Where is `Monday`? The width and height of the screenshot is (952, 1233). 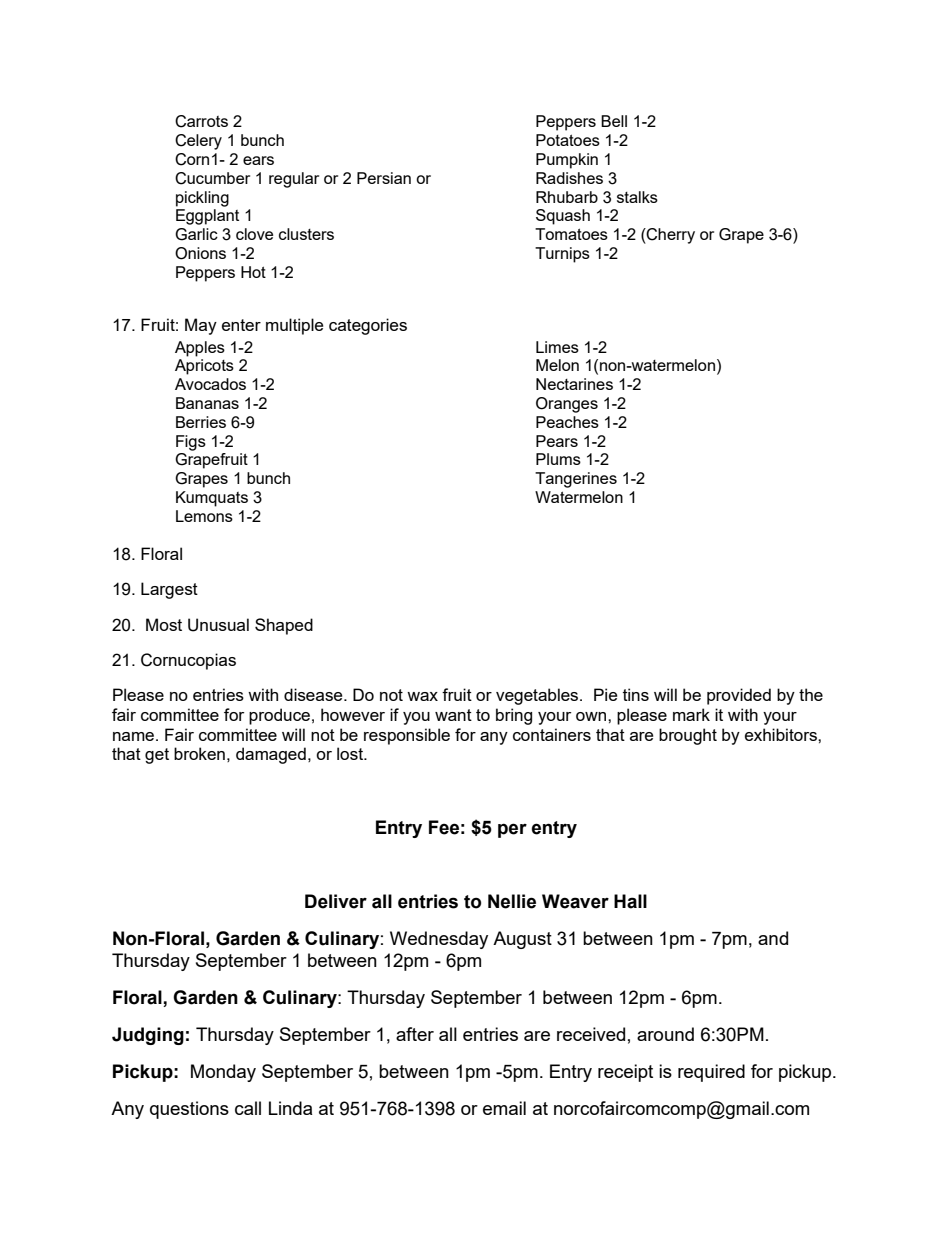
Monday is located at coordinates (223, 1073).
